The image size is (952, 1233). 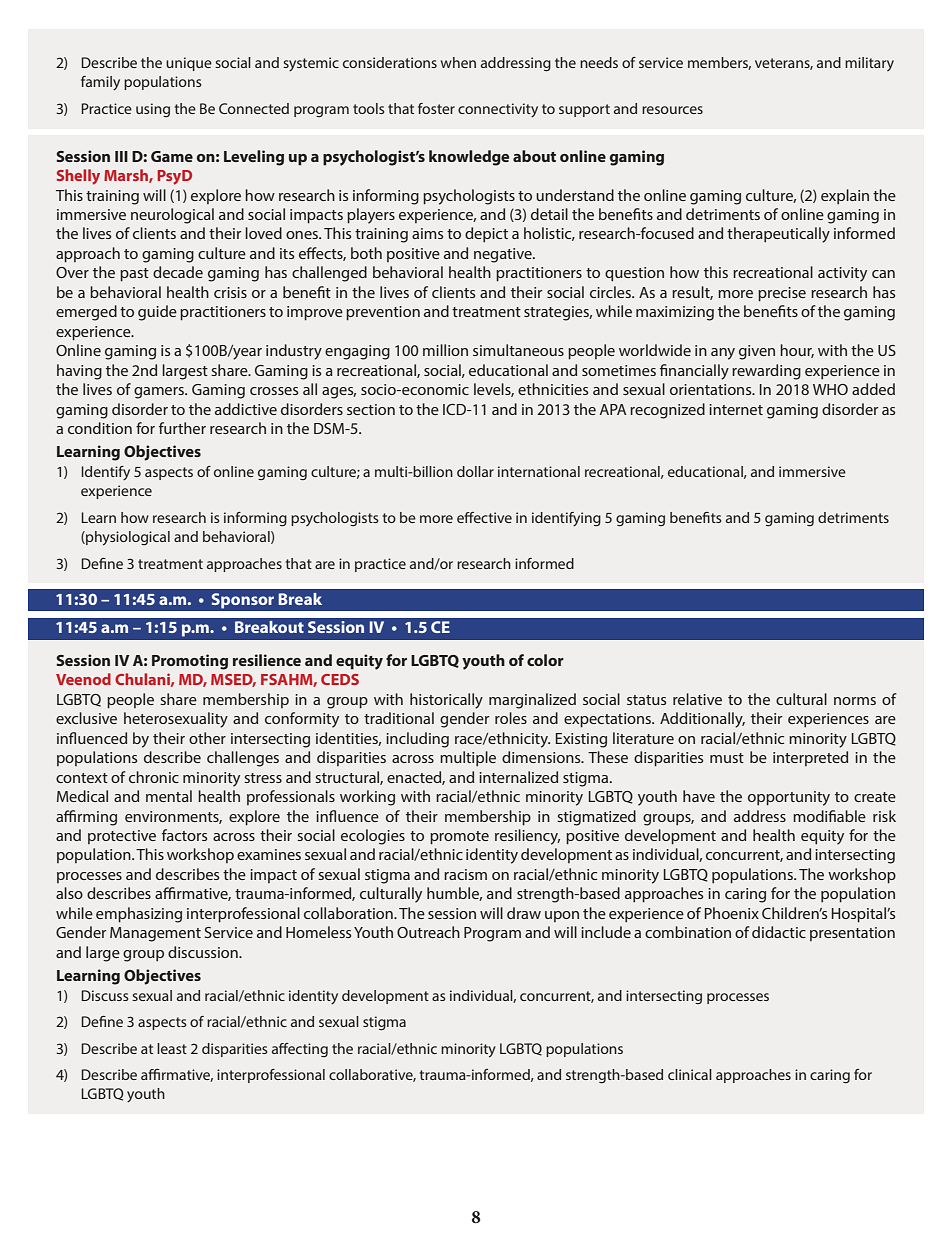 What do you see at coordinates (855, 701) in the screenshot?
I see `norms` at bounding box center [855, 701].
